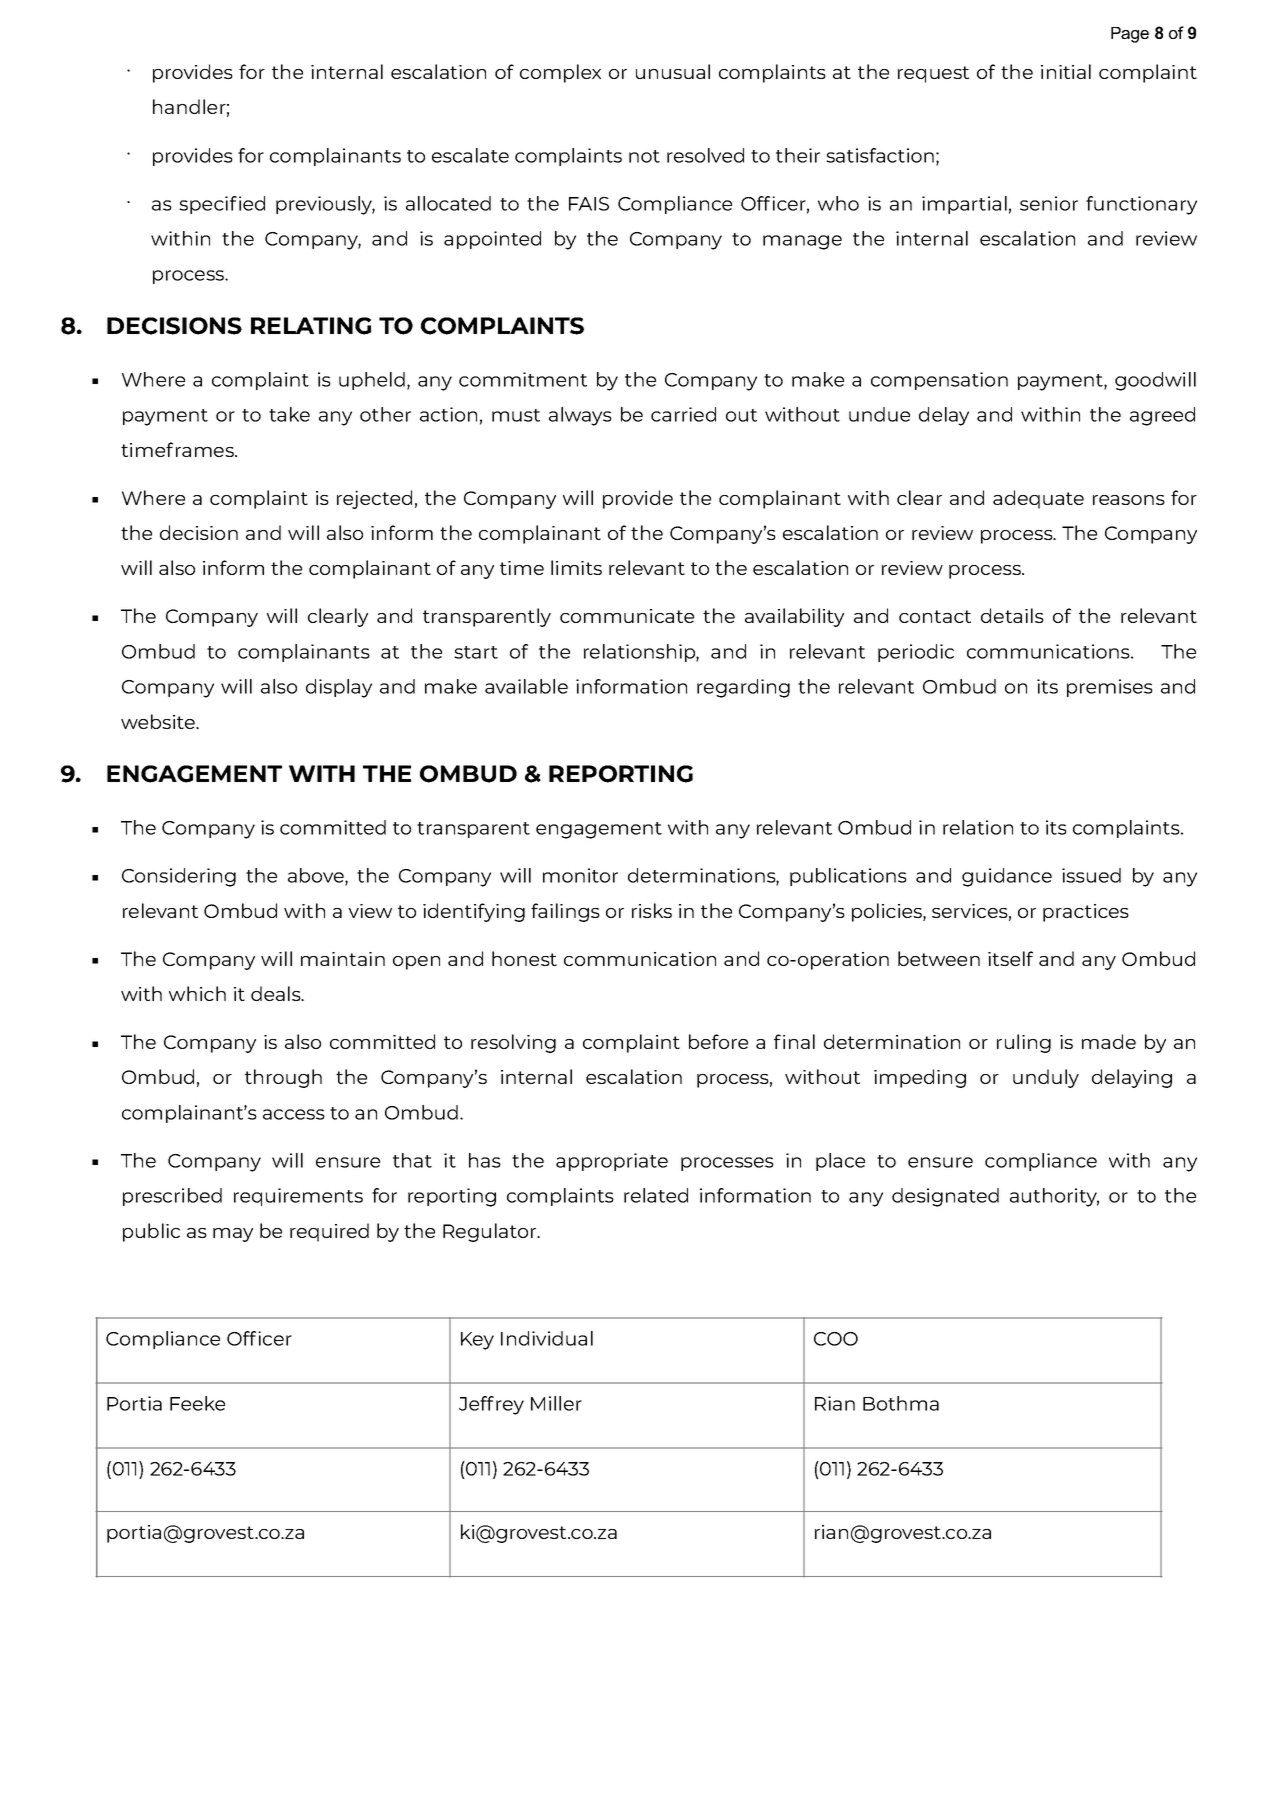 This screenshot has height=1797, width=1270. Describe the element at coordinates (743, 688) in the screenshot. I see `regarding` at that location.
